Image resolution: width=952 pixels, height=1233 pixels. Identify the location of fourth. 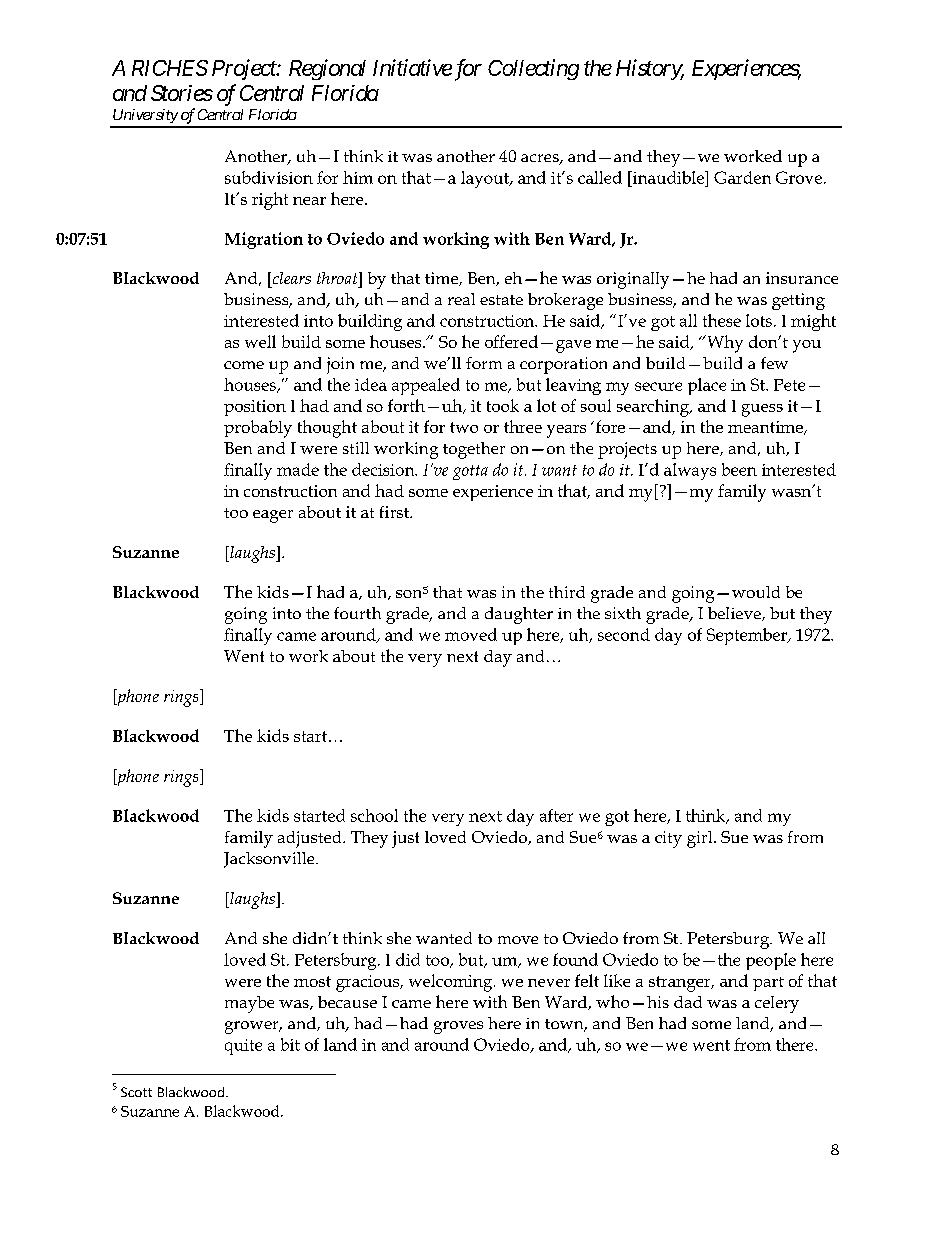
(357, 613).
